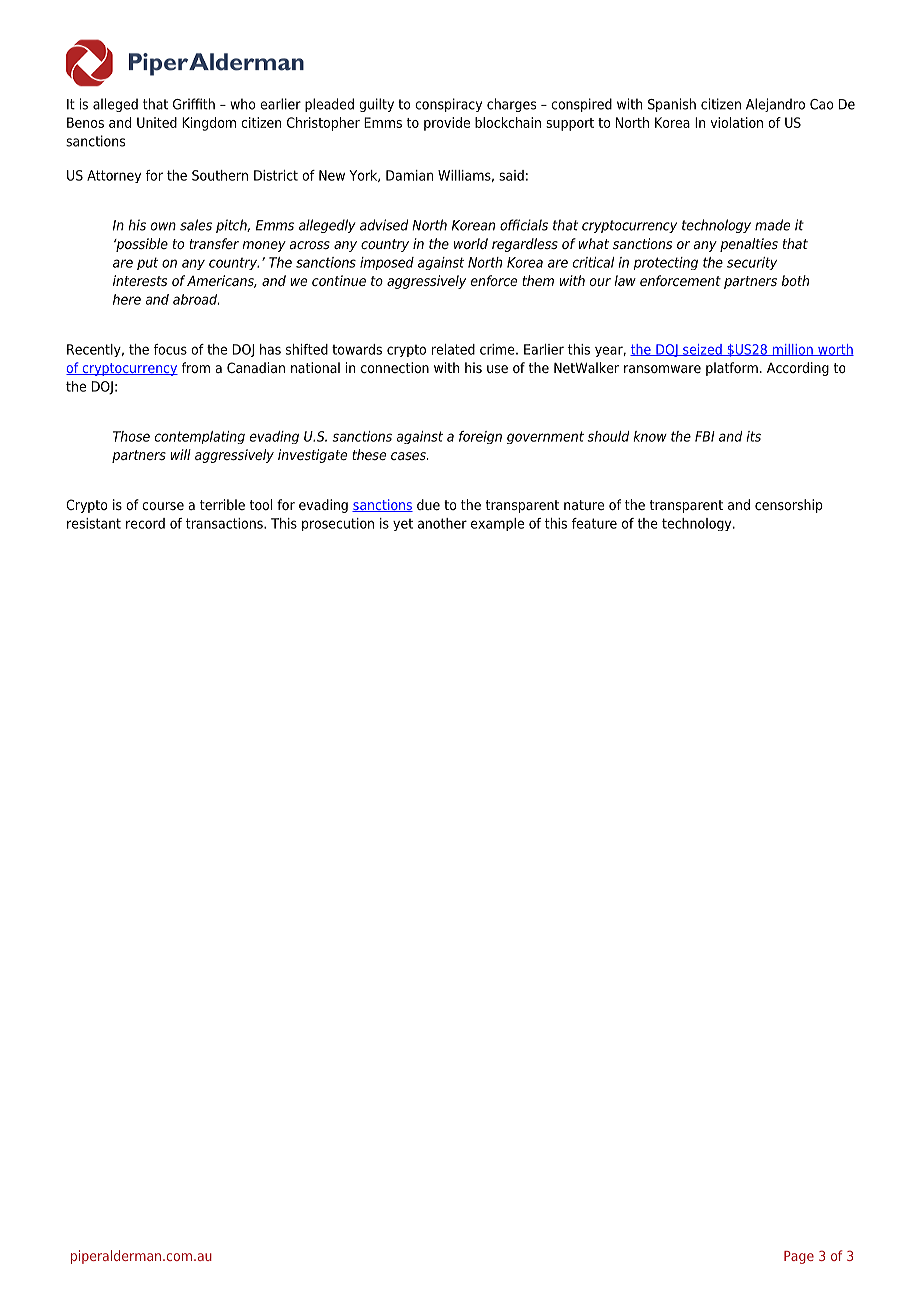  I want to click on another, so click(442, 523).
